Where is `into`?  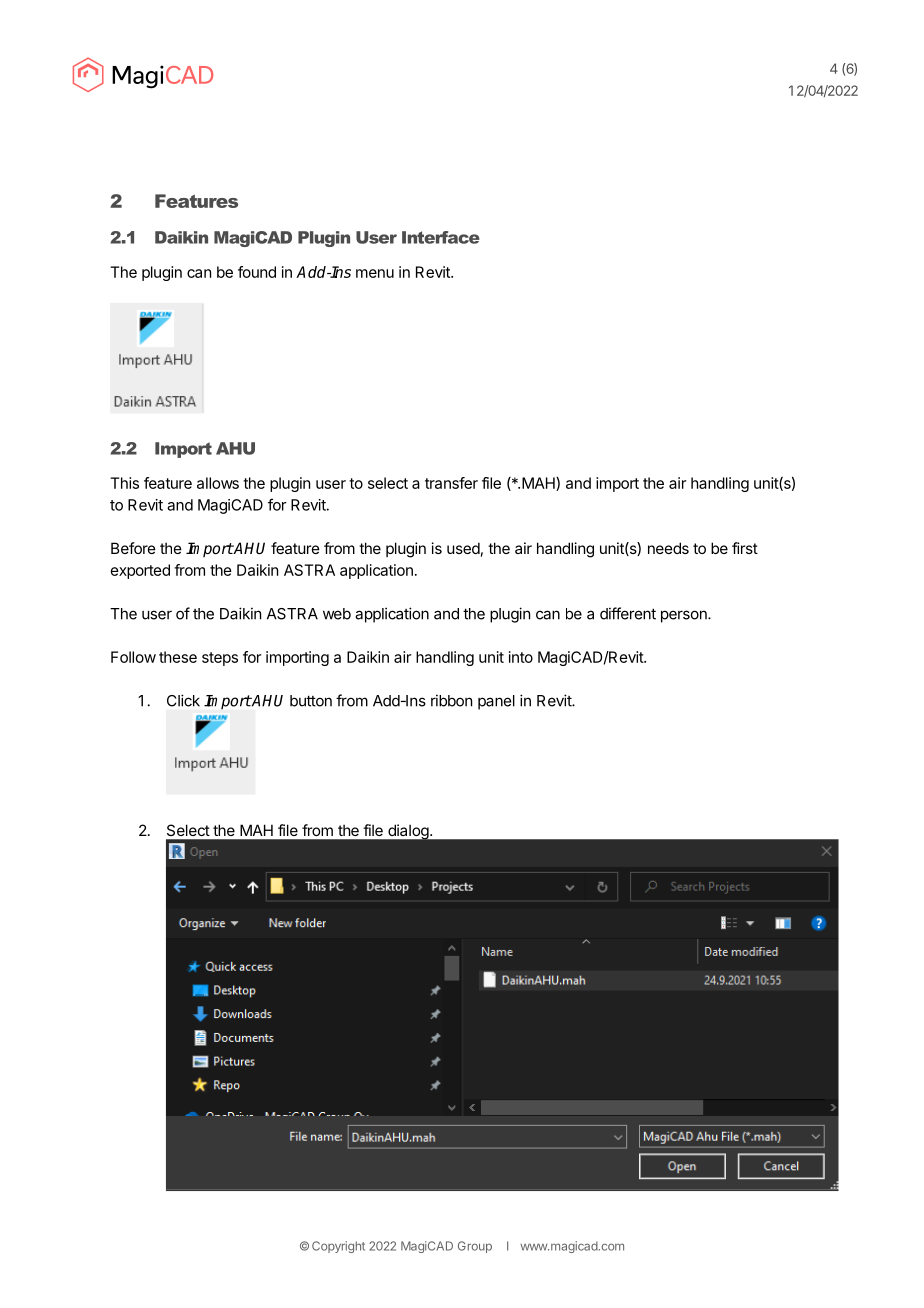 into is located at coordinates (521, 657).
